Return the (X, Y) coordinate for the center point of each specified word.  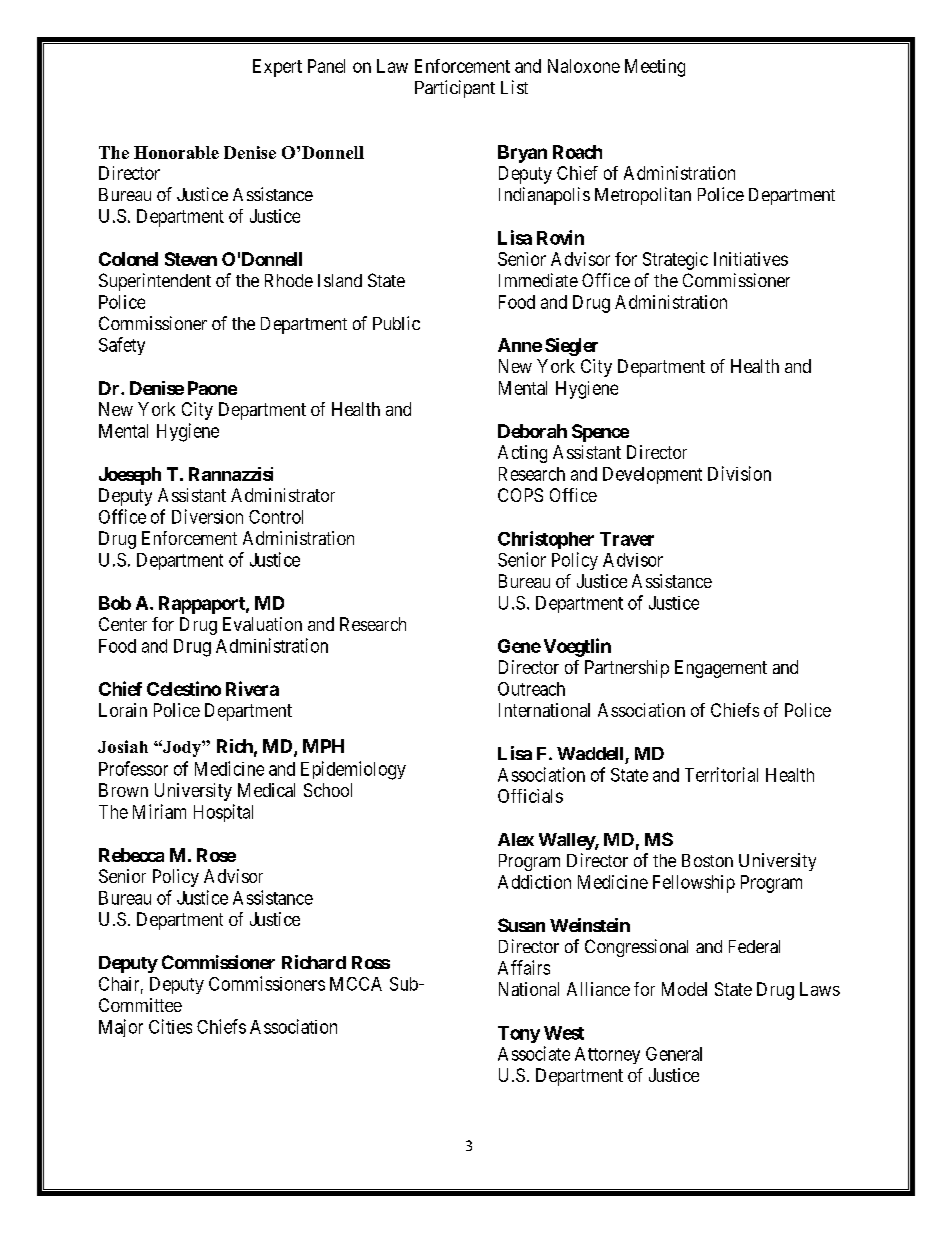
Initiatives (751, 259)
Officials (530, 796)
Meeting (655, 68)
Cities (170, 1026)
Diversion (207, 516)
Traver (627, 539)
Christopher (546, 540)
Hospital (223, 813)
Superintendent (155, 282)
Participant (455, 89)
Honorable (176, 152)
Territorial (721, 774)
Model (684, 989)
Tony (519, 1034)
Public (396, 323)
